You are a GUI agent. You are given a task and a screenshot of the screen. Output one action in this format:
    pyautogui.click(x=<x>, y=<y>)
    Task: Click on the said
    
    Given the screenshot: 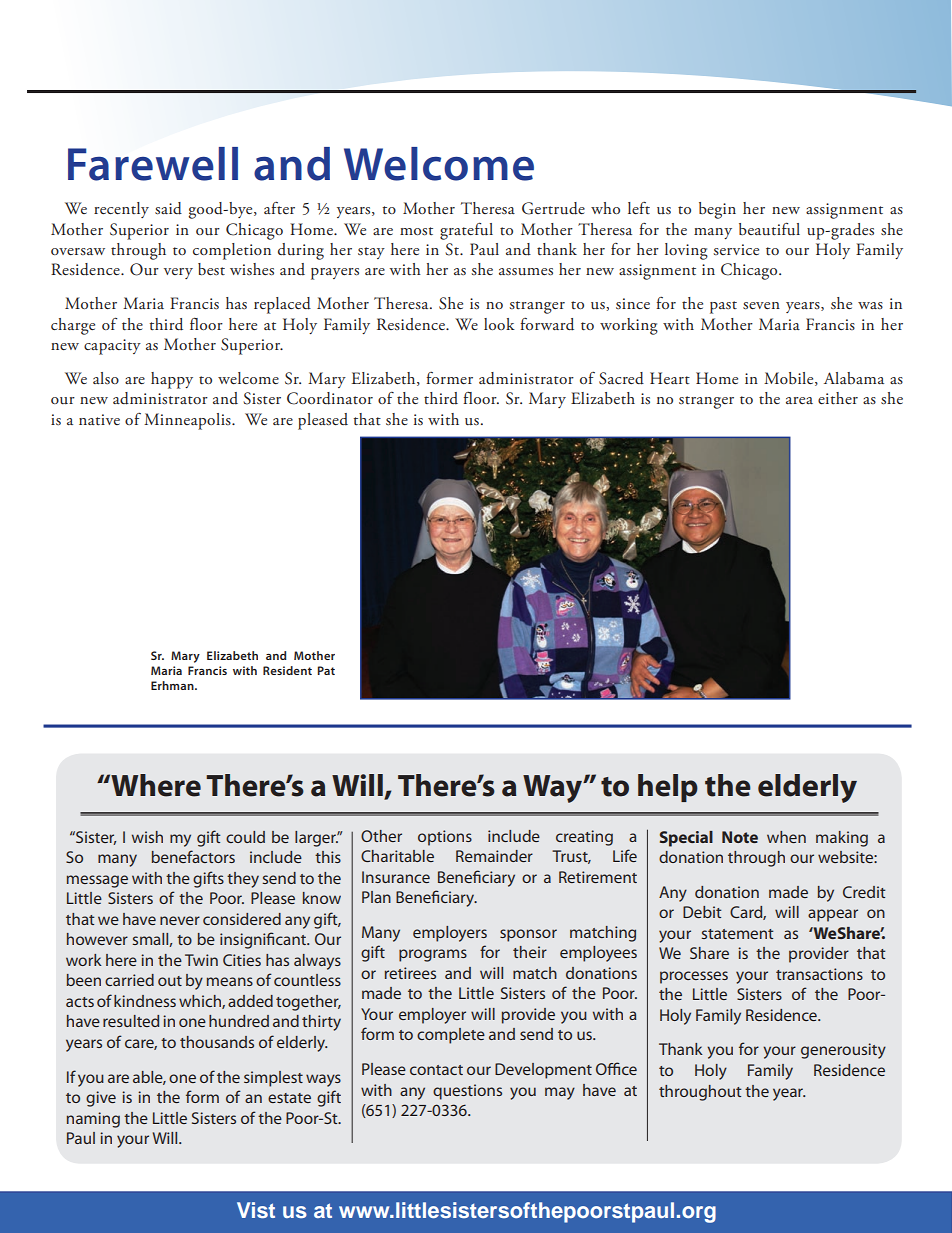 What is the action you would take?
    pyautogui.click(x=168, y=208)
